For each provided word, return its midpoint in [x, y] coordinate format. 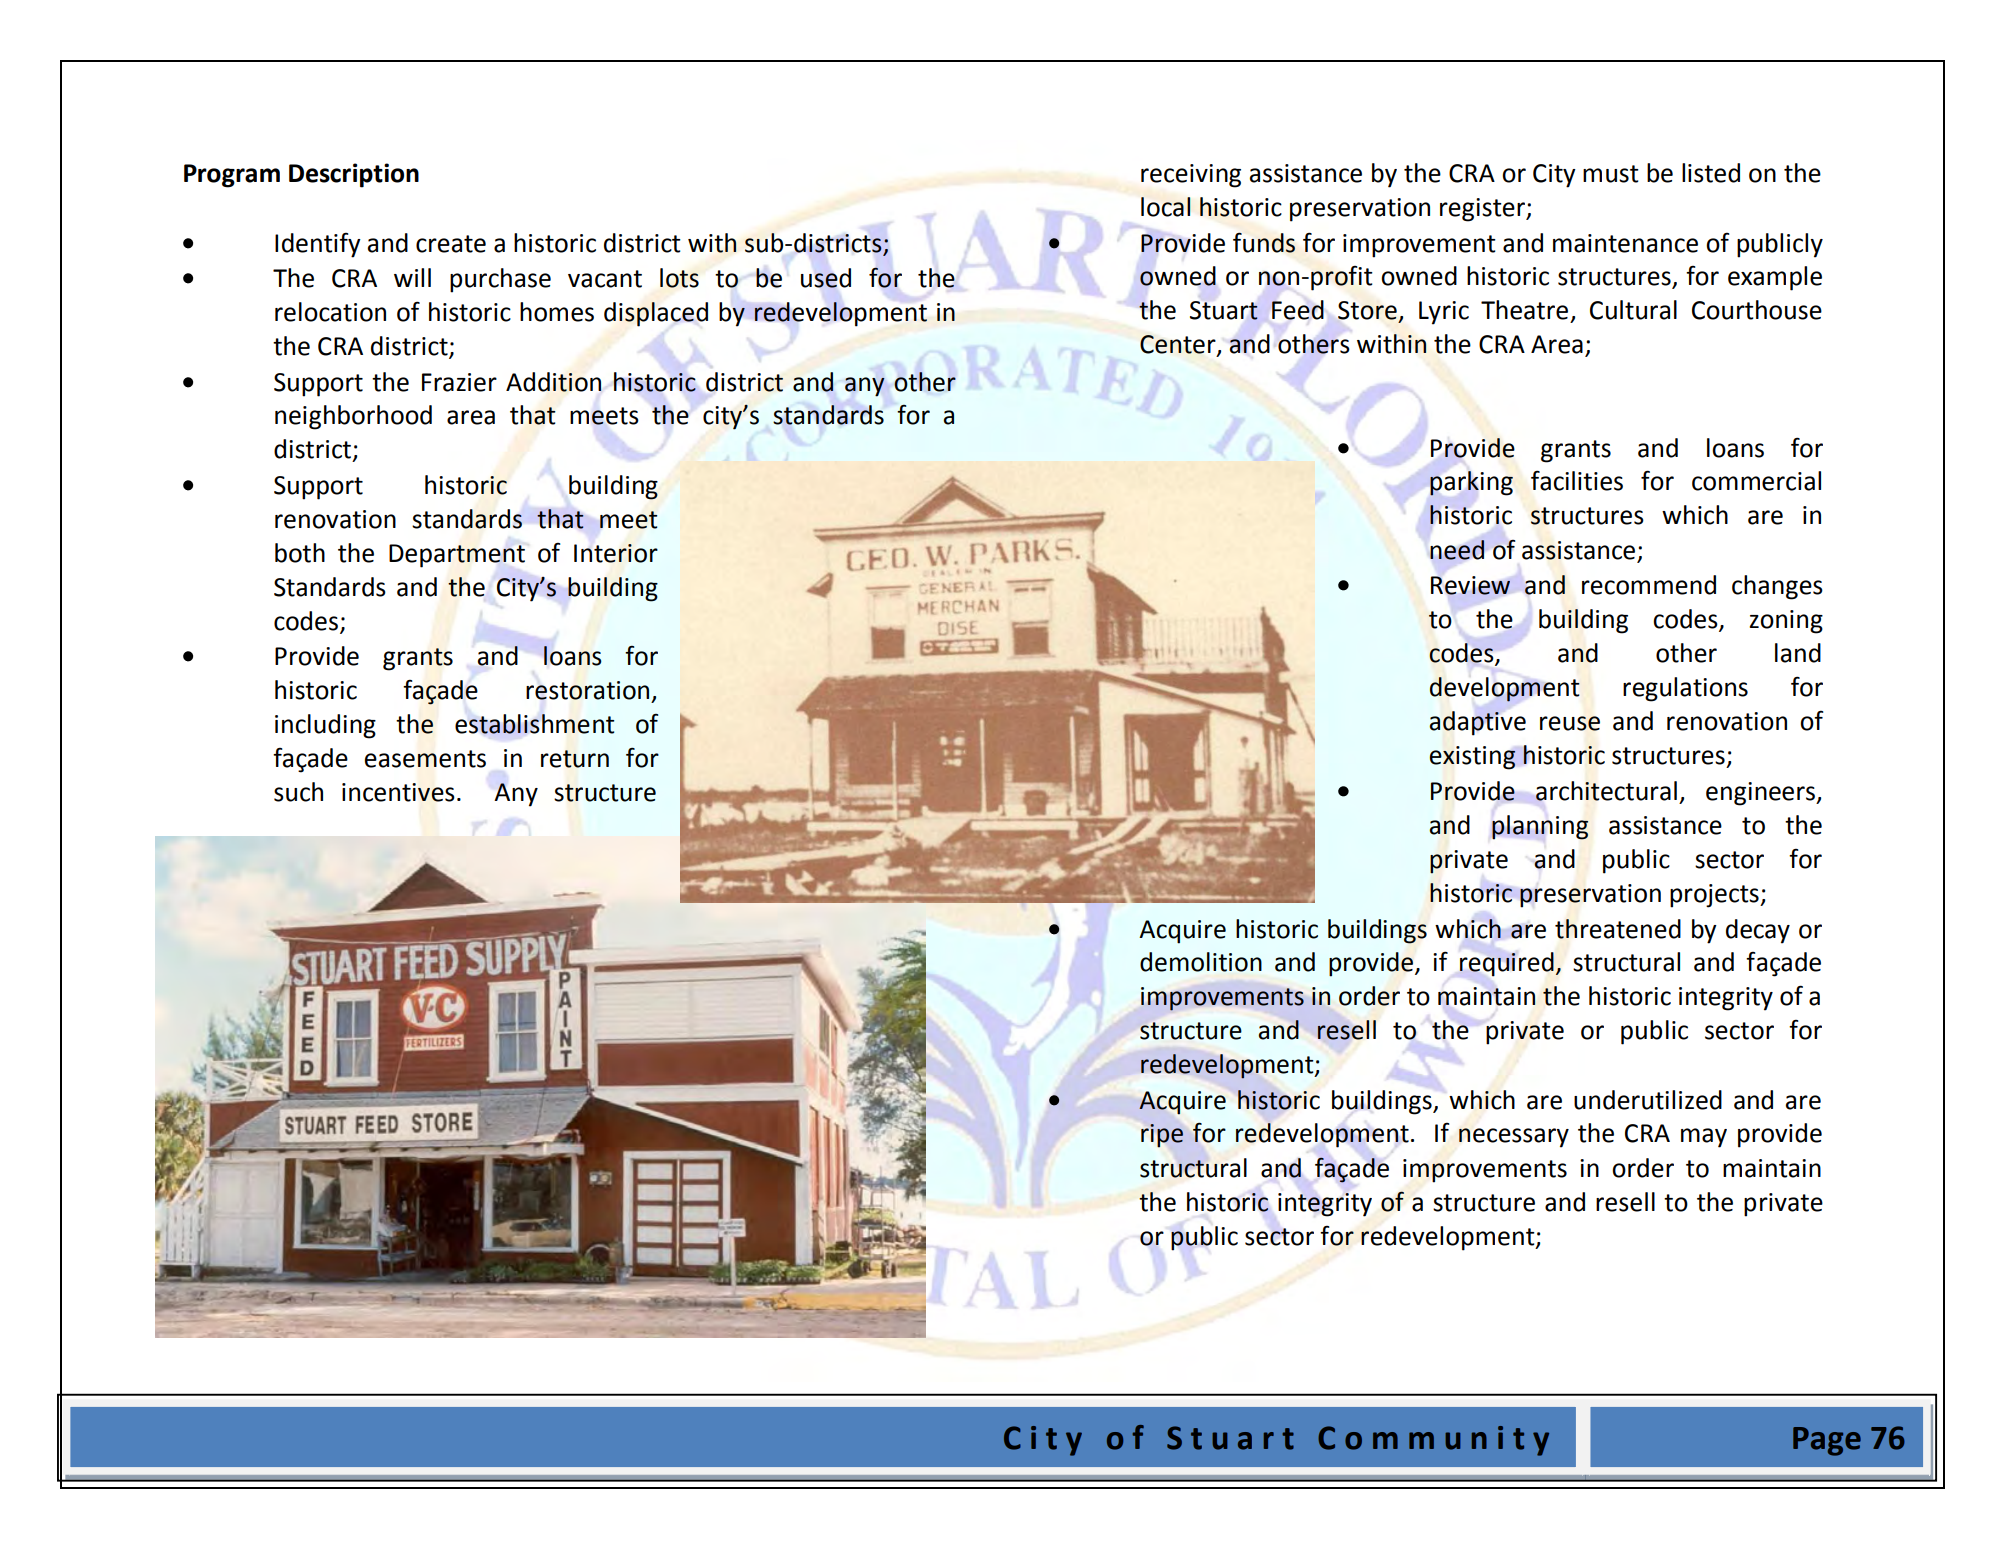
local [1166, 207]
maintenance [1625, 243]
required [1507, 964]
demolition [1201, 962]
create [451, 244]
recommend [1649, 585]
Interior [616, 553]
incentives [398, 792]
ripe [1162, 1135]
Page [1827, 1441]
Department [457, 556]
